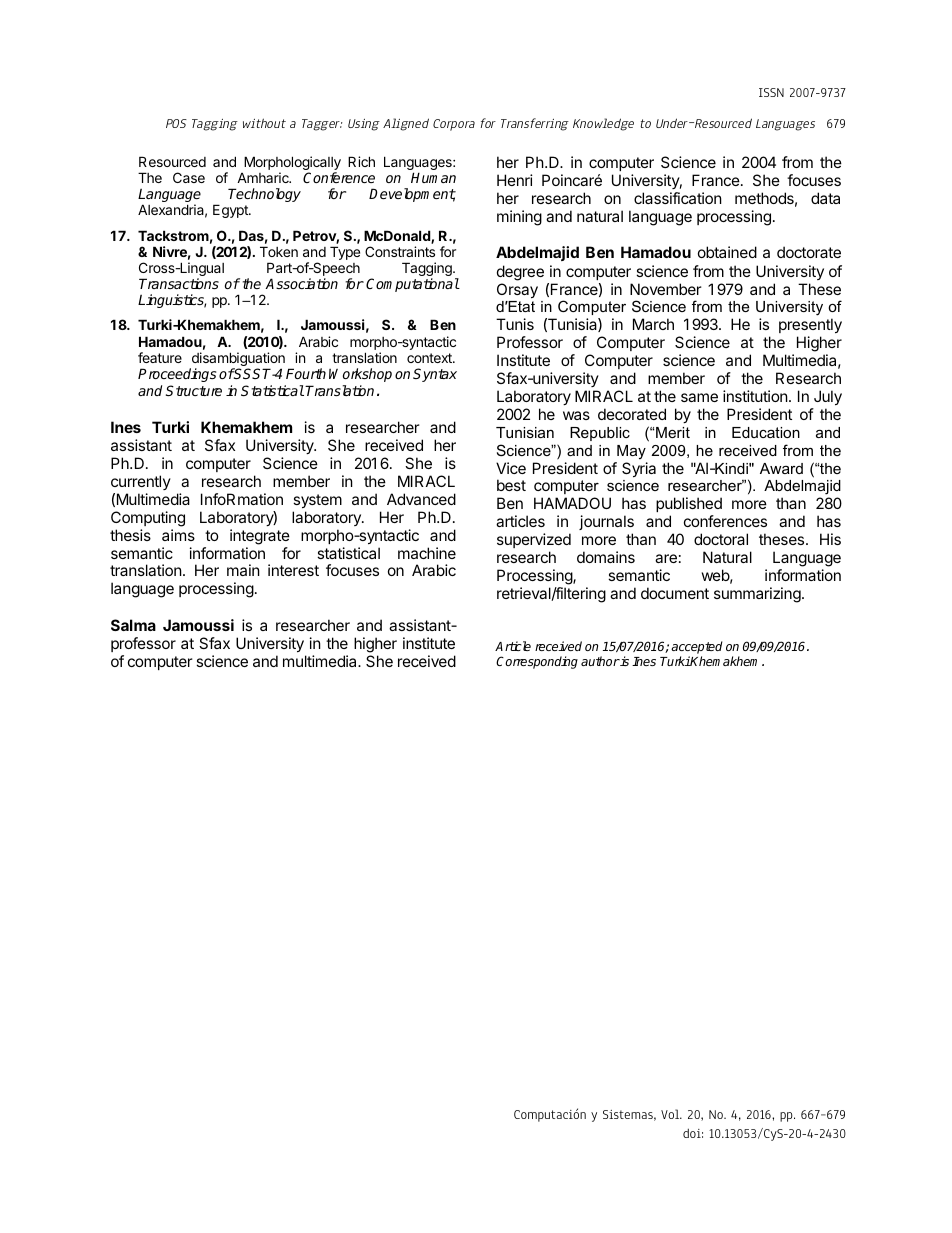 This screenshot has width=952, height=1233. What do you see at coordinates (771, 92) in the screenshot?
I see `ISSN` at bounding box center [771, 92].
